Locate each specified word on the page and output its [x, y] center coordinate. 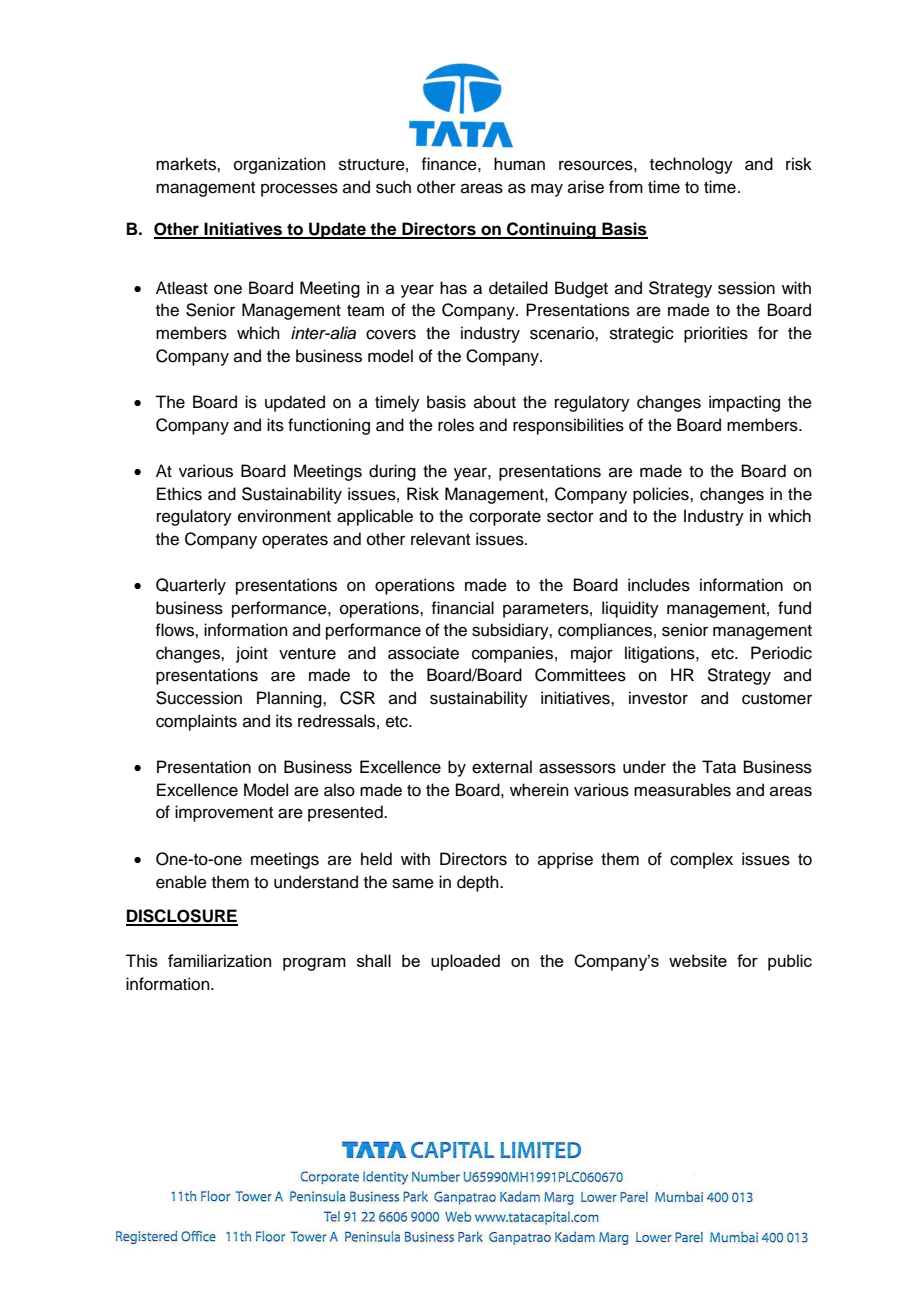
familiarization [219, 960]
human [519, 164]
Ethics [179, 494]
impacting [744, 403]
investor [658, 698]
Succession [199, 698]
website [698, 960]
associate [423, 653]
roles [456, 425]
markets [187, 164]
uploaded [465, 962]
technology [691, 165]
